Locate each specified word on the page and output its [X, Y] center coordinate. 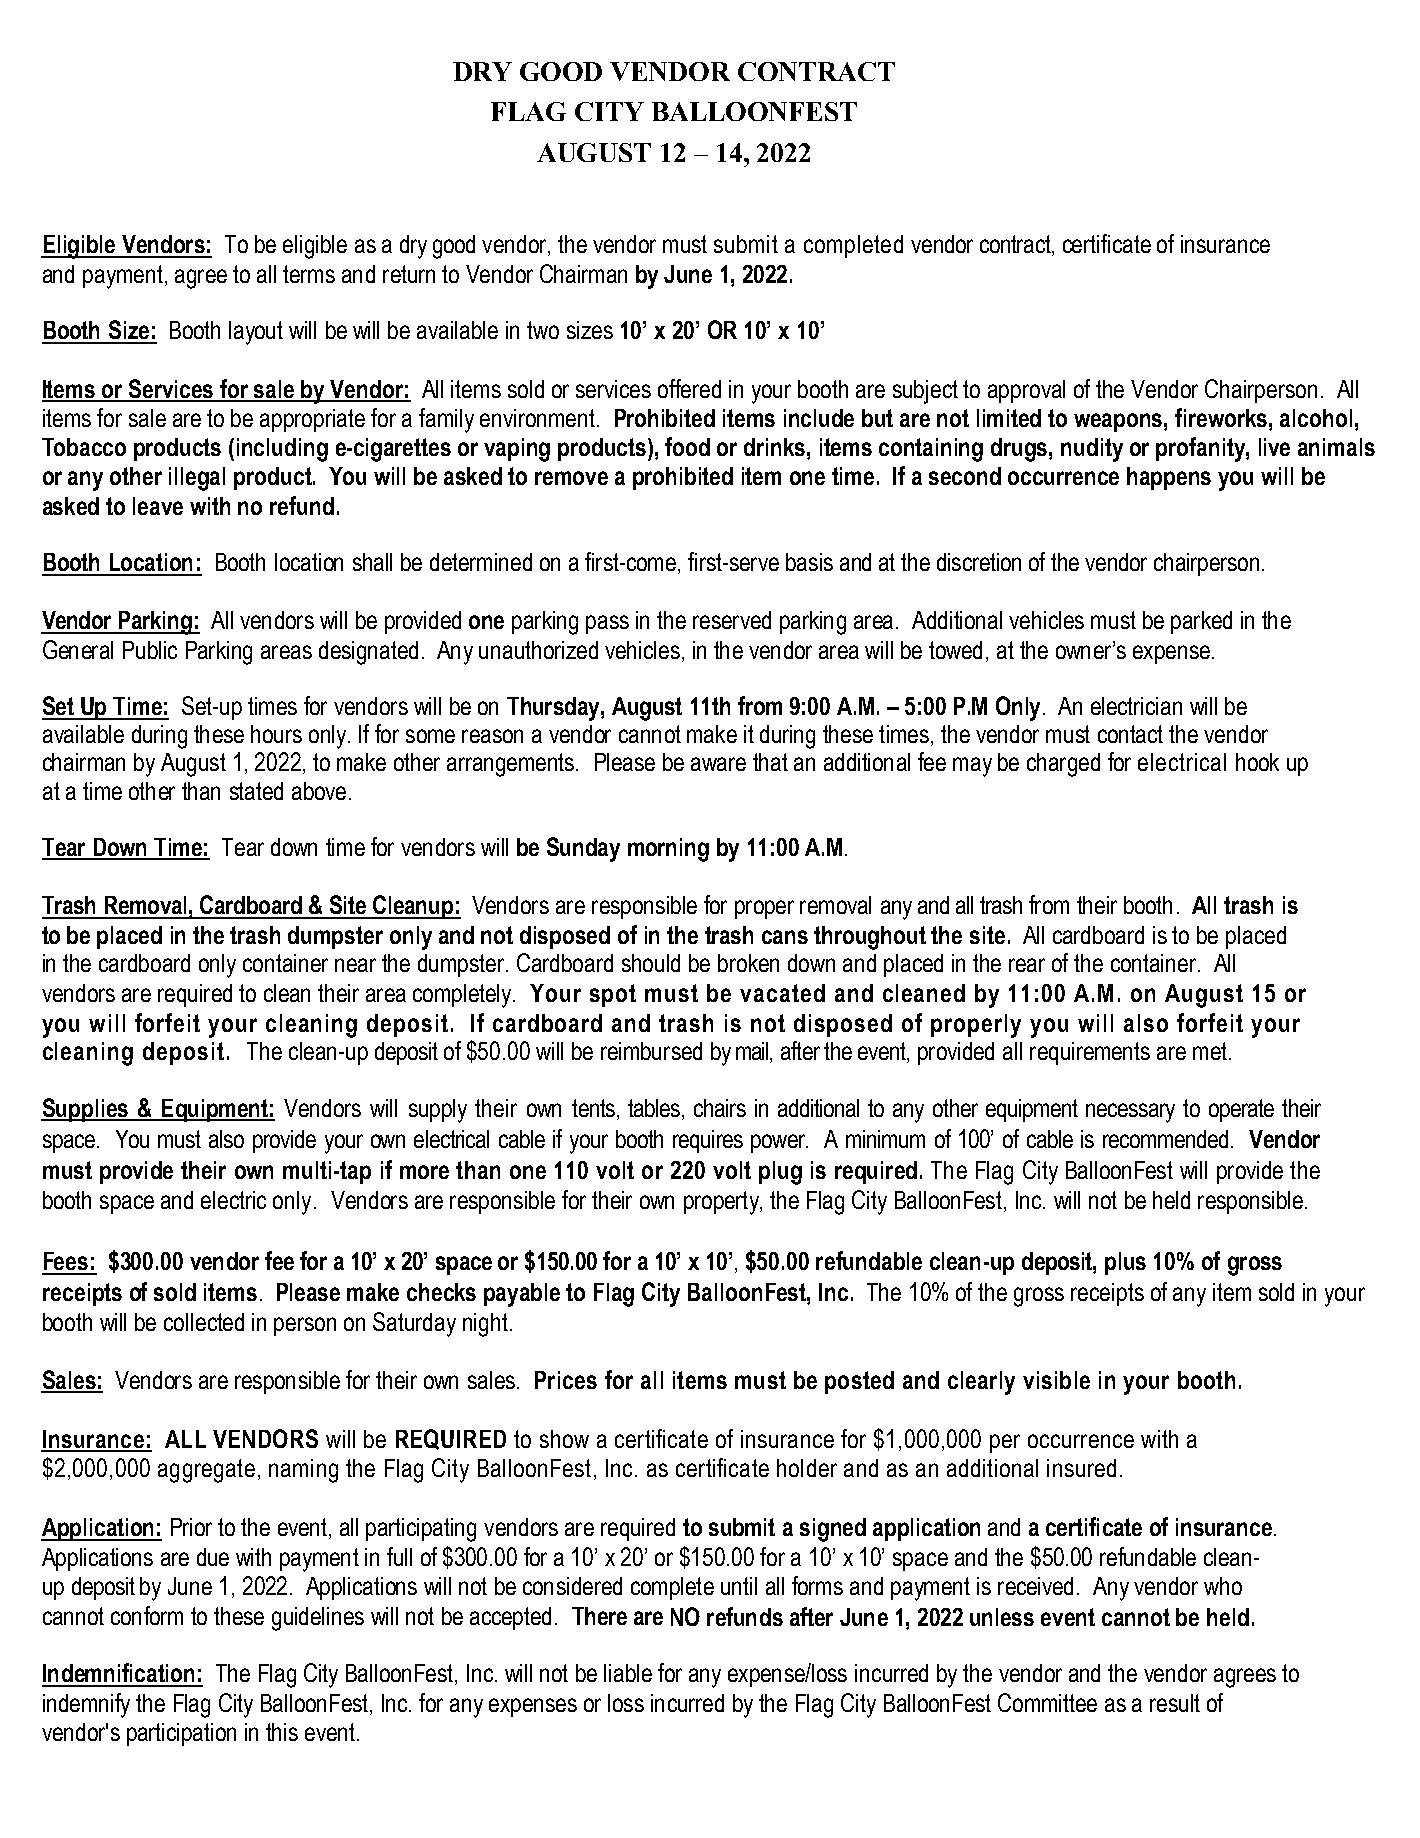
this [282, 1732]
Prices [566, 1380]
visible [1056, 1380]
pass [607, 624]
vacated [782, 993]
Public [150, 650]
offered [689, 388]
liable [628, 1673]
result [1175, 1703]
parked [1201, 622]
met [1210, 1051]
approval [1026, 391]
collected [204, 1322]
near [355, 965]
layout [256, 333]
